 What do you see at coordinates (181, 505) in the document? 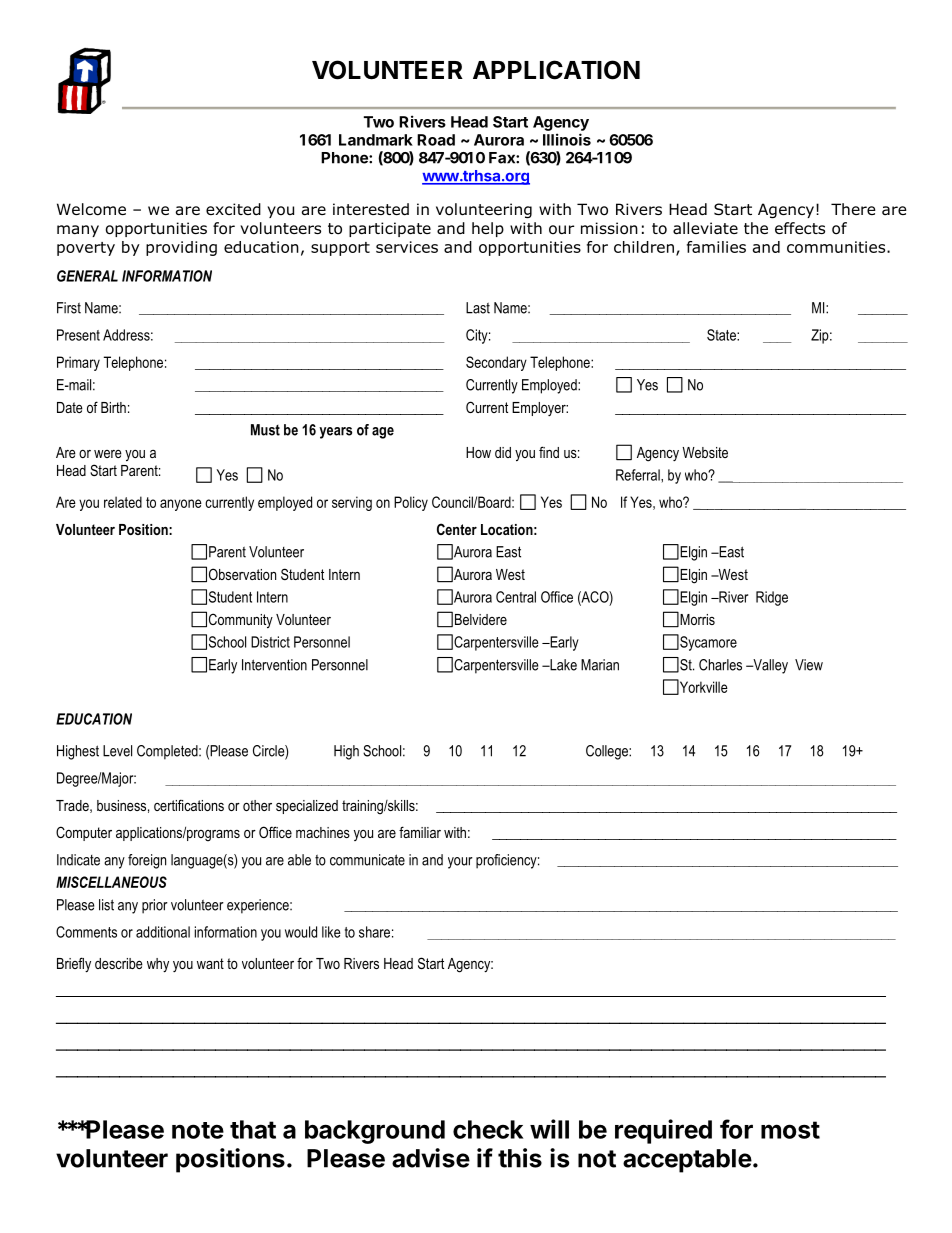
I see `anyone` at bounding box center [181, 505].
